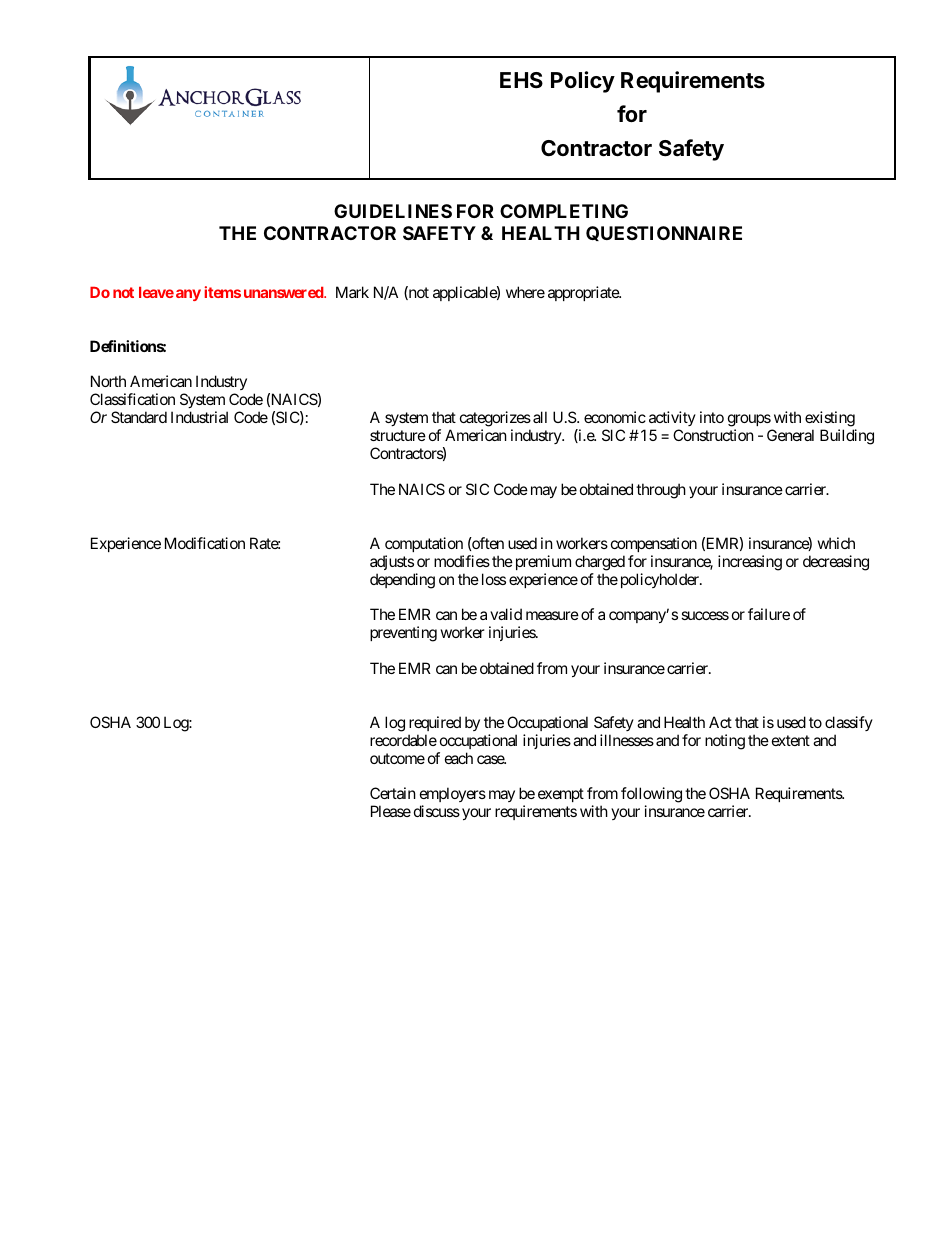  Describe the element at coordinates (791, 740) in the image. I see `extent` at that location.
